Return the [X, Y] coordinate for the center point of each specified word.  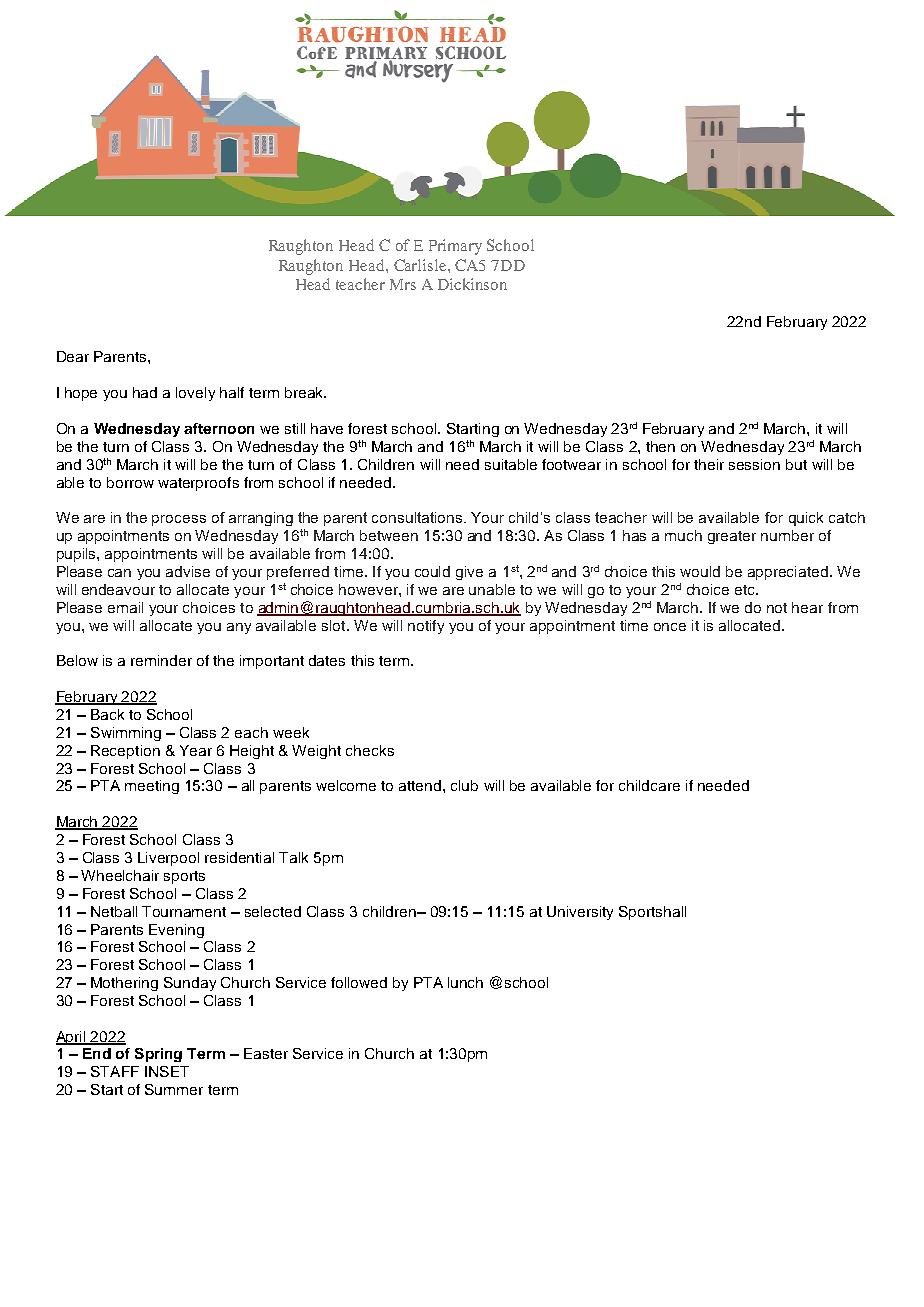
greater [732, 537]
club [464, 785]
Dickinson [472, 284]
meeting [152, 787]
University [580, 913]
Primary [455, 247]
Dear [73, 356]
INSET [167, 1071]
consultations [418, 517]
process [179, 520]
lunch [465, 982]
